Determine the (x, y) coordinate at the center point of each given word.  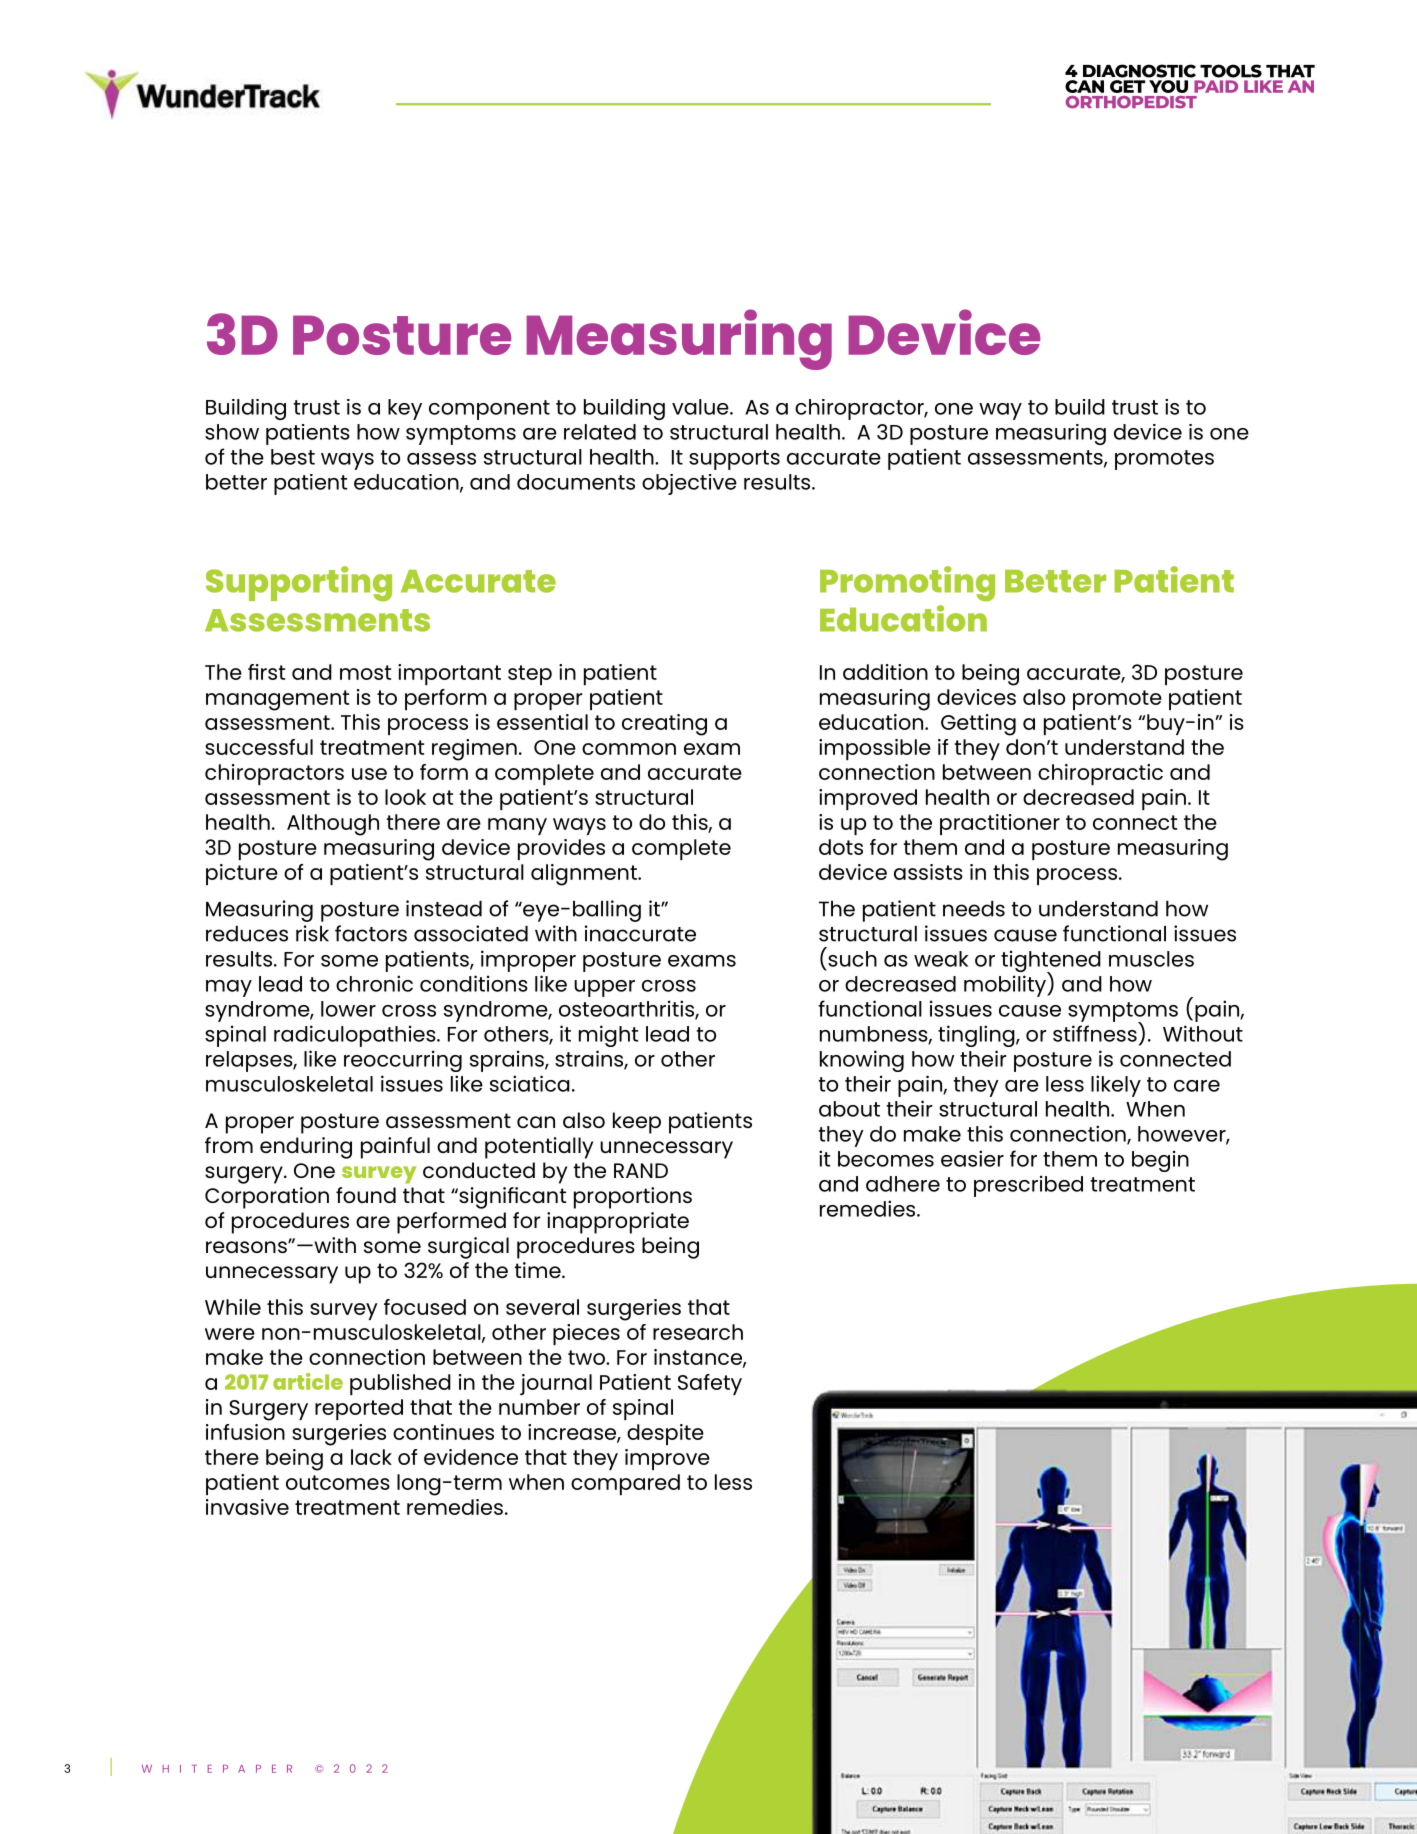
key (405, 409)
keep (637, 1123)
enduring (306, 1148)
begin (1160, 1161)
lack (371, 1457)
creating (664, 725)
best (293, 457)
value (701, 407)
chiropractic (1100, 774)
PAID (1216, 86)
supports (734, 460)
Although (333, 825)
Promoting (907, 583)
